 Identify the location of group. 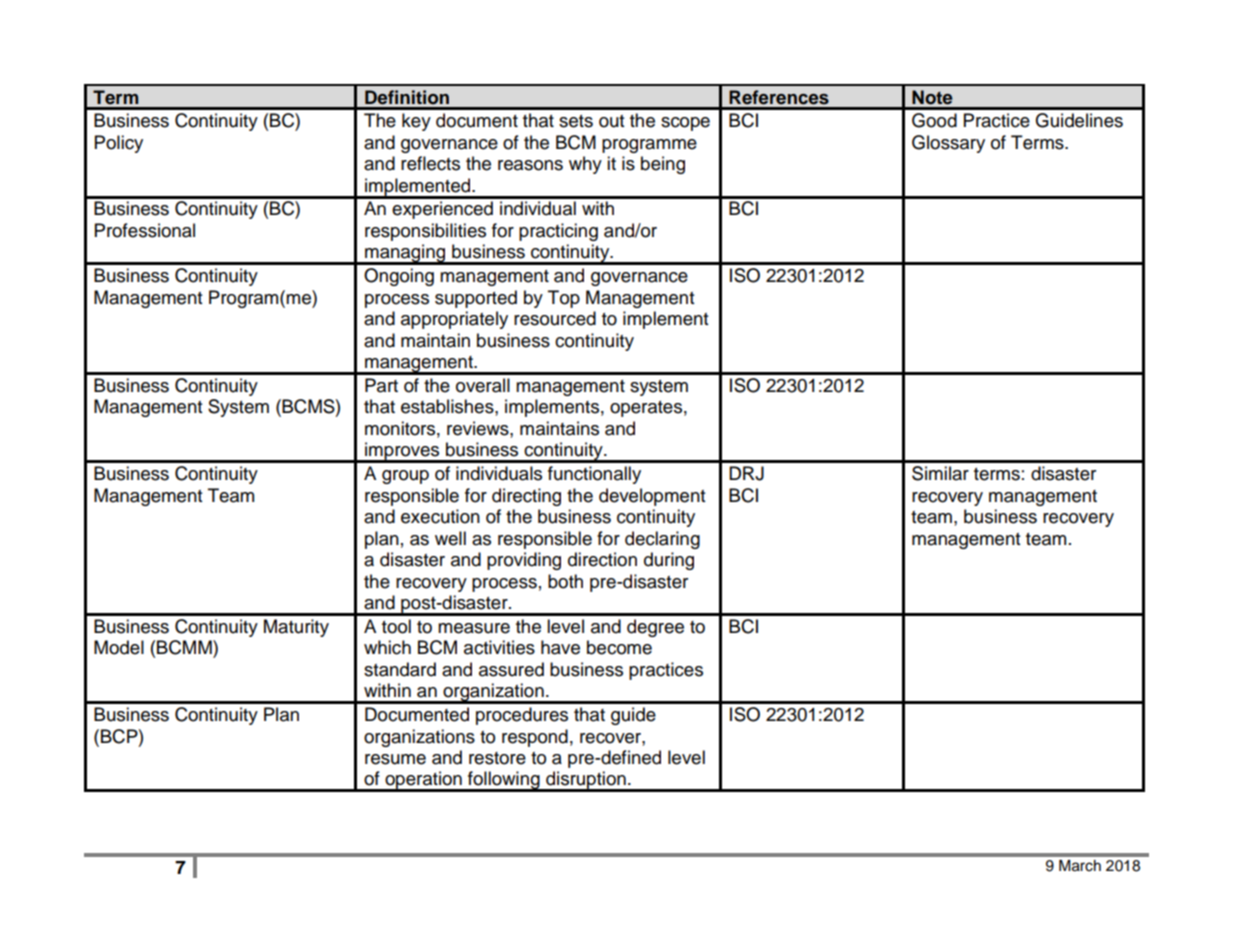
(405, 477).
